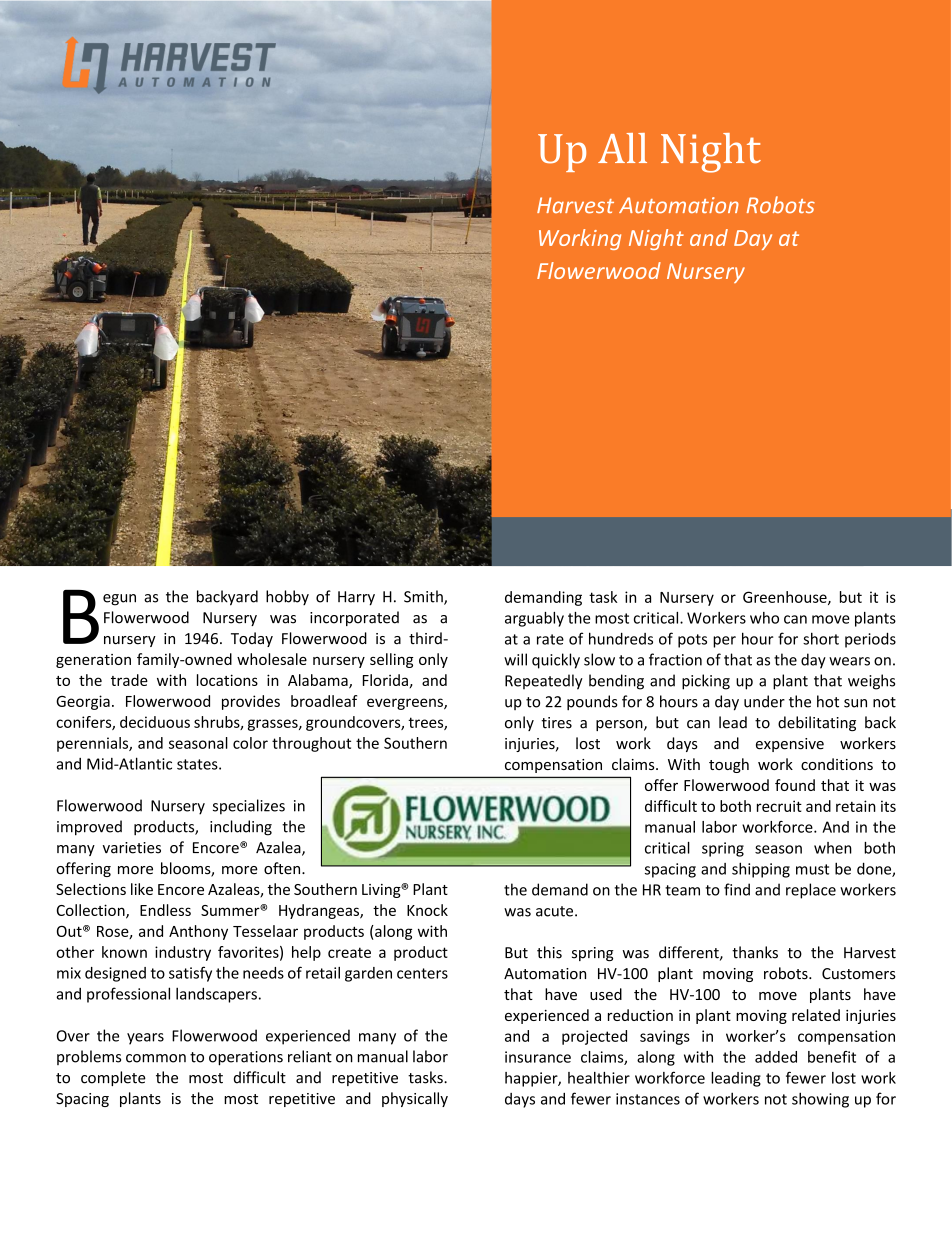 This screenshot has width=952, height=1233. I want to click on complete, so click(113, 1078).
